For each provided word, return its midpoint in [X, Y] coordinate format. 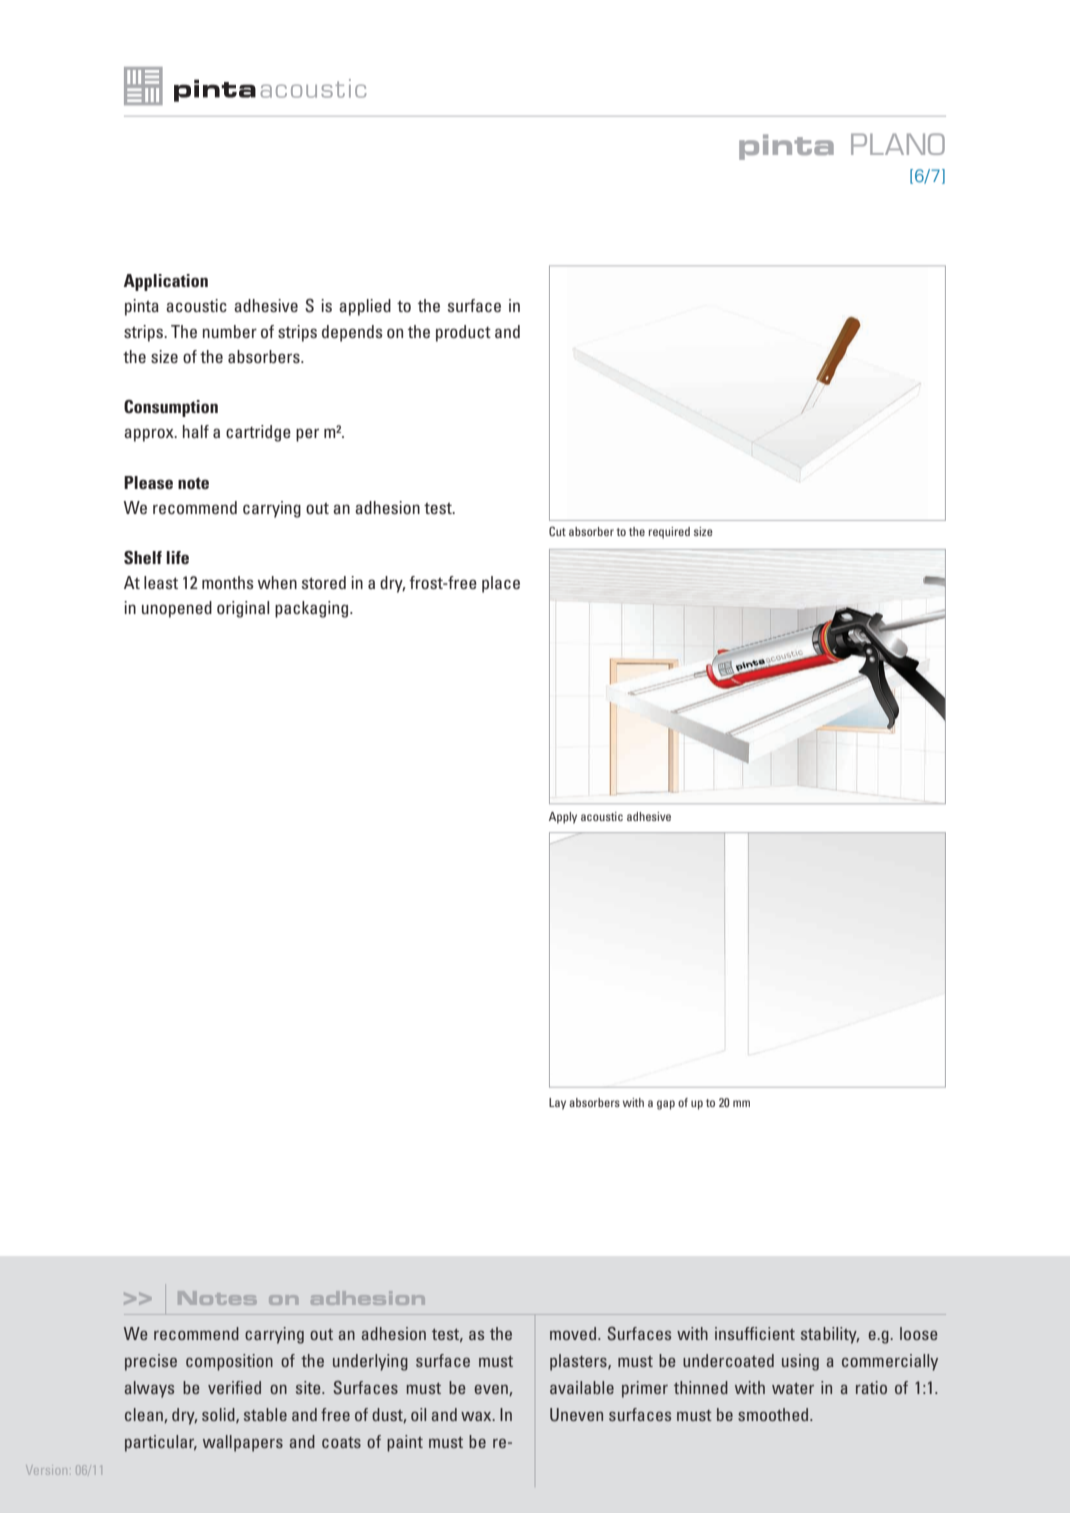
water [793, 1388]
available [582, 1387]
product [463, 333]
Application [166, 282]
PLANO [898, 144]
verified [234, 1387]
